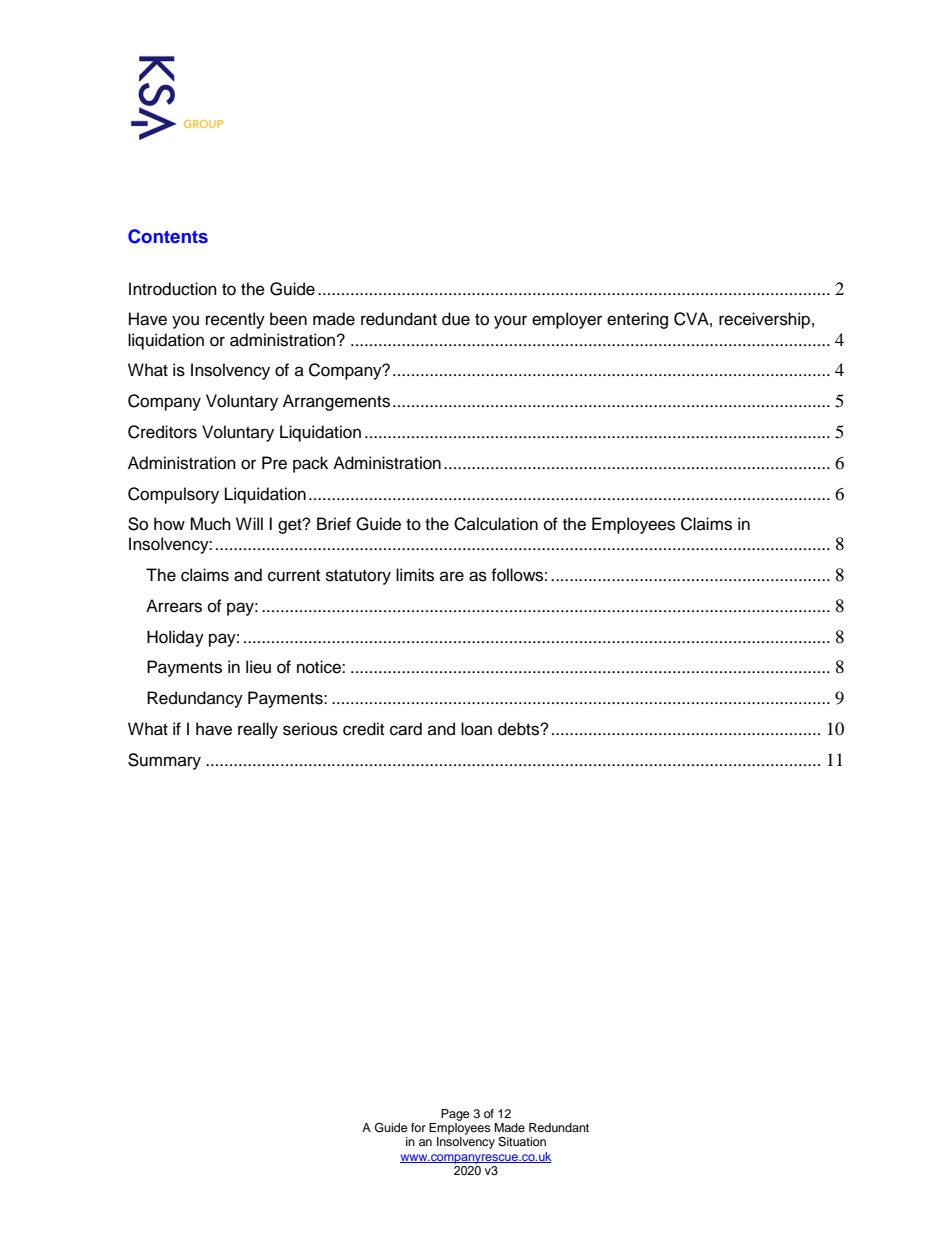 Image resolution: width=952 pixels, height=1233 pixels. Describe the element at coordinates (173, 289) in the screenshot. I see `Introduction` at that location.
